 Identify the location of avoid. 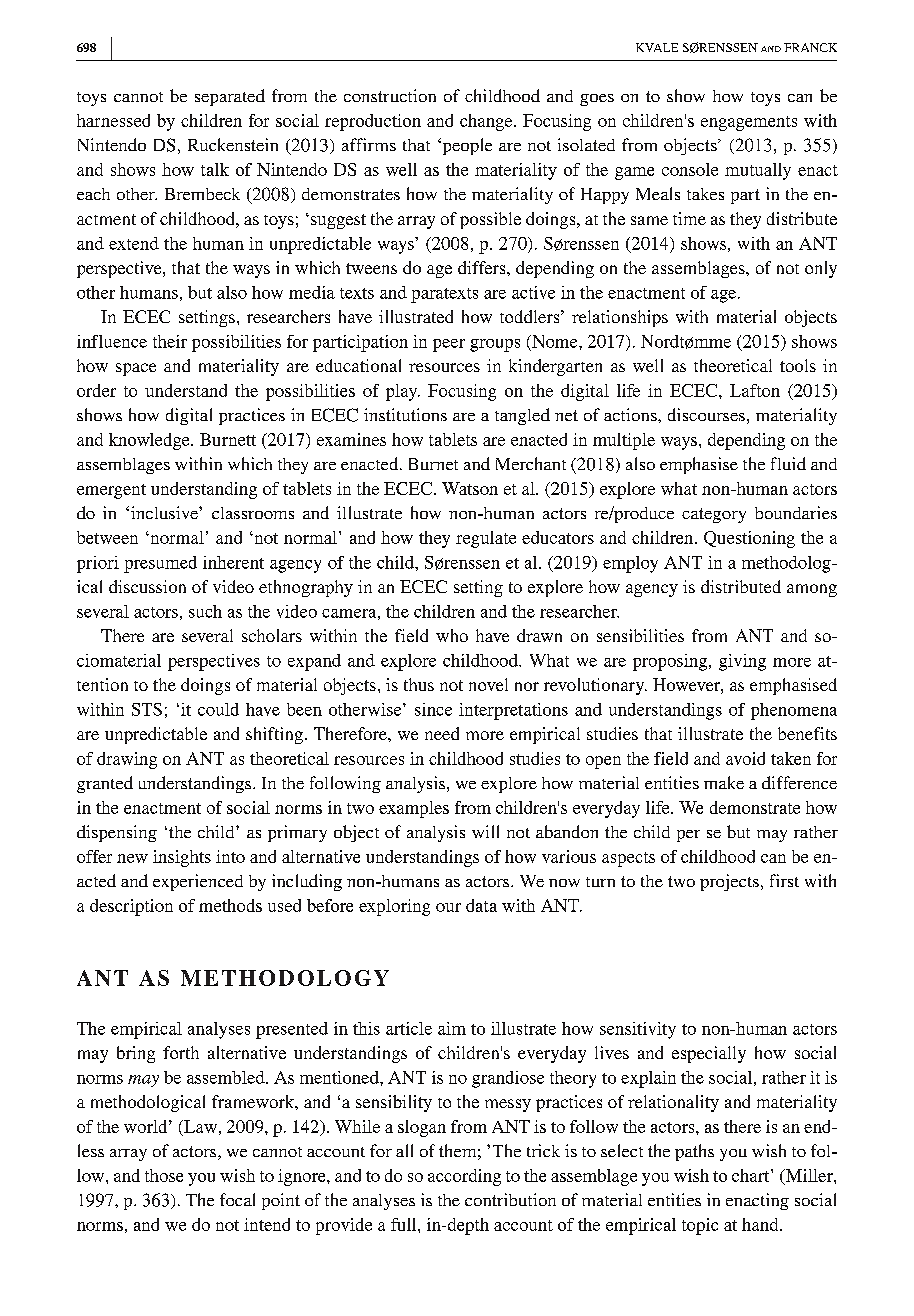
(745, 758).
